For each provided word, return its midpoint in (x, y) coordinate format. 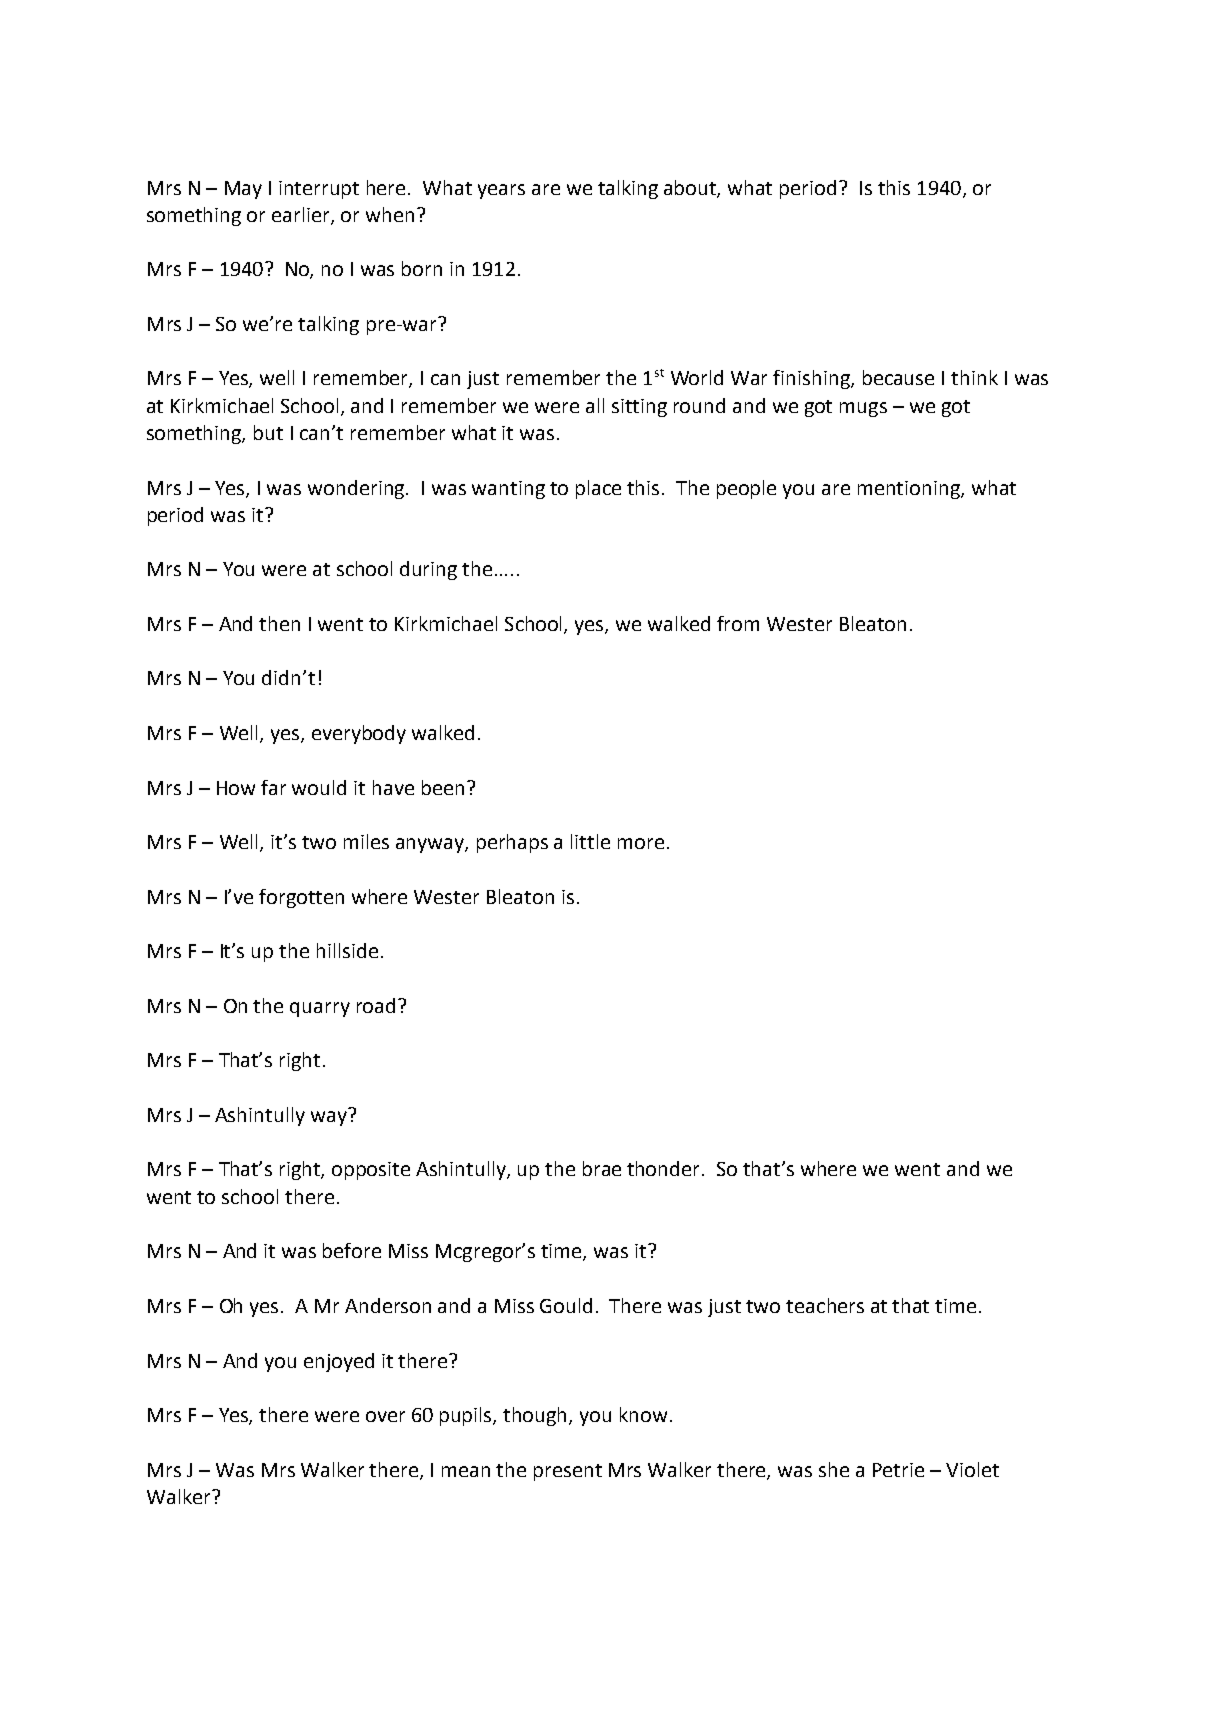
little (590, 841)
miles (366, 841)
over (385, 1416)
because (898, 377)
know (643, 1414)
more (641, 843)
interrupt (319, 190)
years (501, 191)
